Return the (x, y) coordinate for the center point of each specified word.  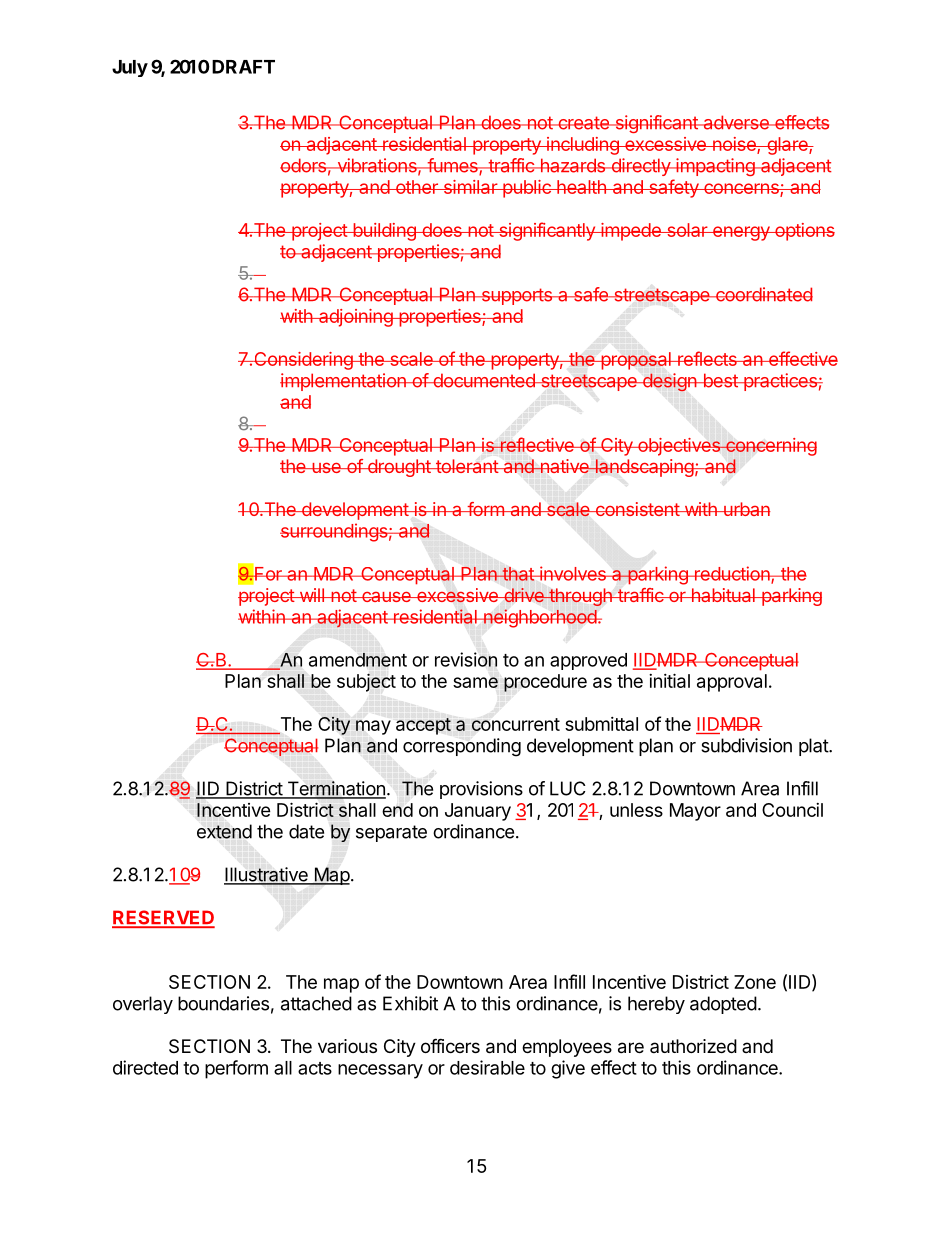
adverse (736, 122)
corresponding (462, 747)
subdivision (746, 745)
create (583, 123)
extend (224, 831)
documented (484, 380)
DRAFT (242, 67)
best (720, 380)
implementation (344, 382)
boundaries (223, 1003)
